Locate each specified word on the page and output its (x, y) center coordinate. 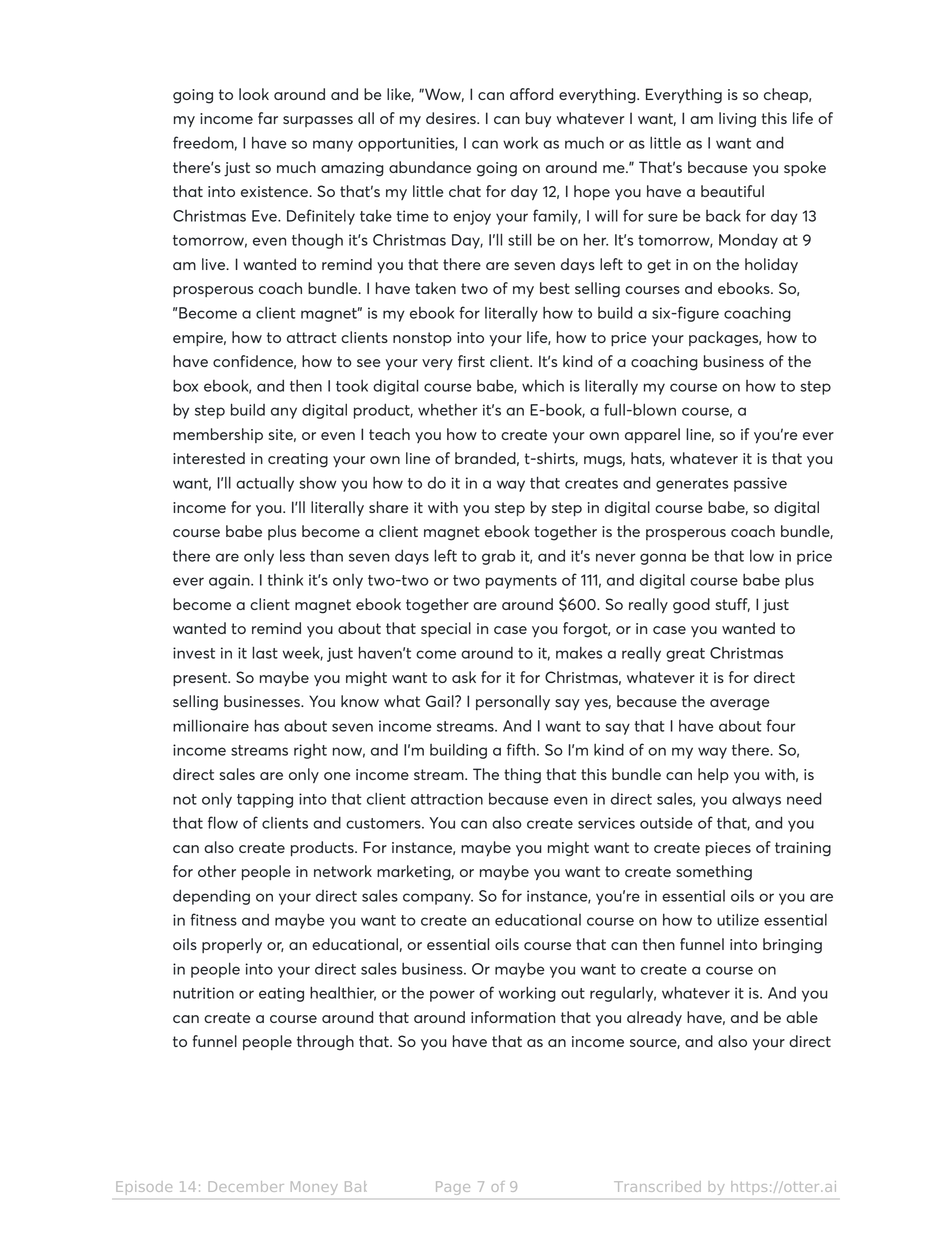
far (268, 118)
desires (452, 118)
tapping (265, 800)
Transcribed (657, 1186)
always (756, 800)
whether (448, 410)
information (513, 1017)
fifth (521, 749)
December (246, 1186)
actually (265, 484)
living (737, 120)
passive (760, 484)
